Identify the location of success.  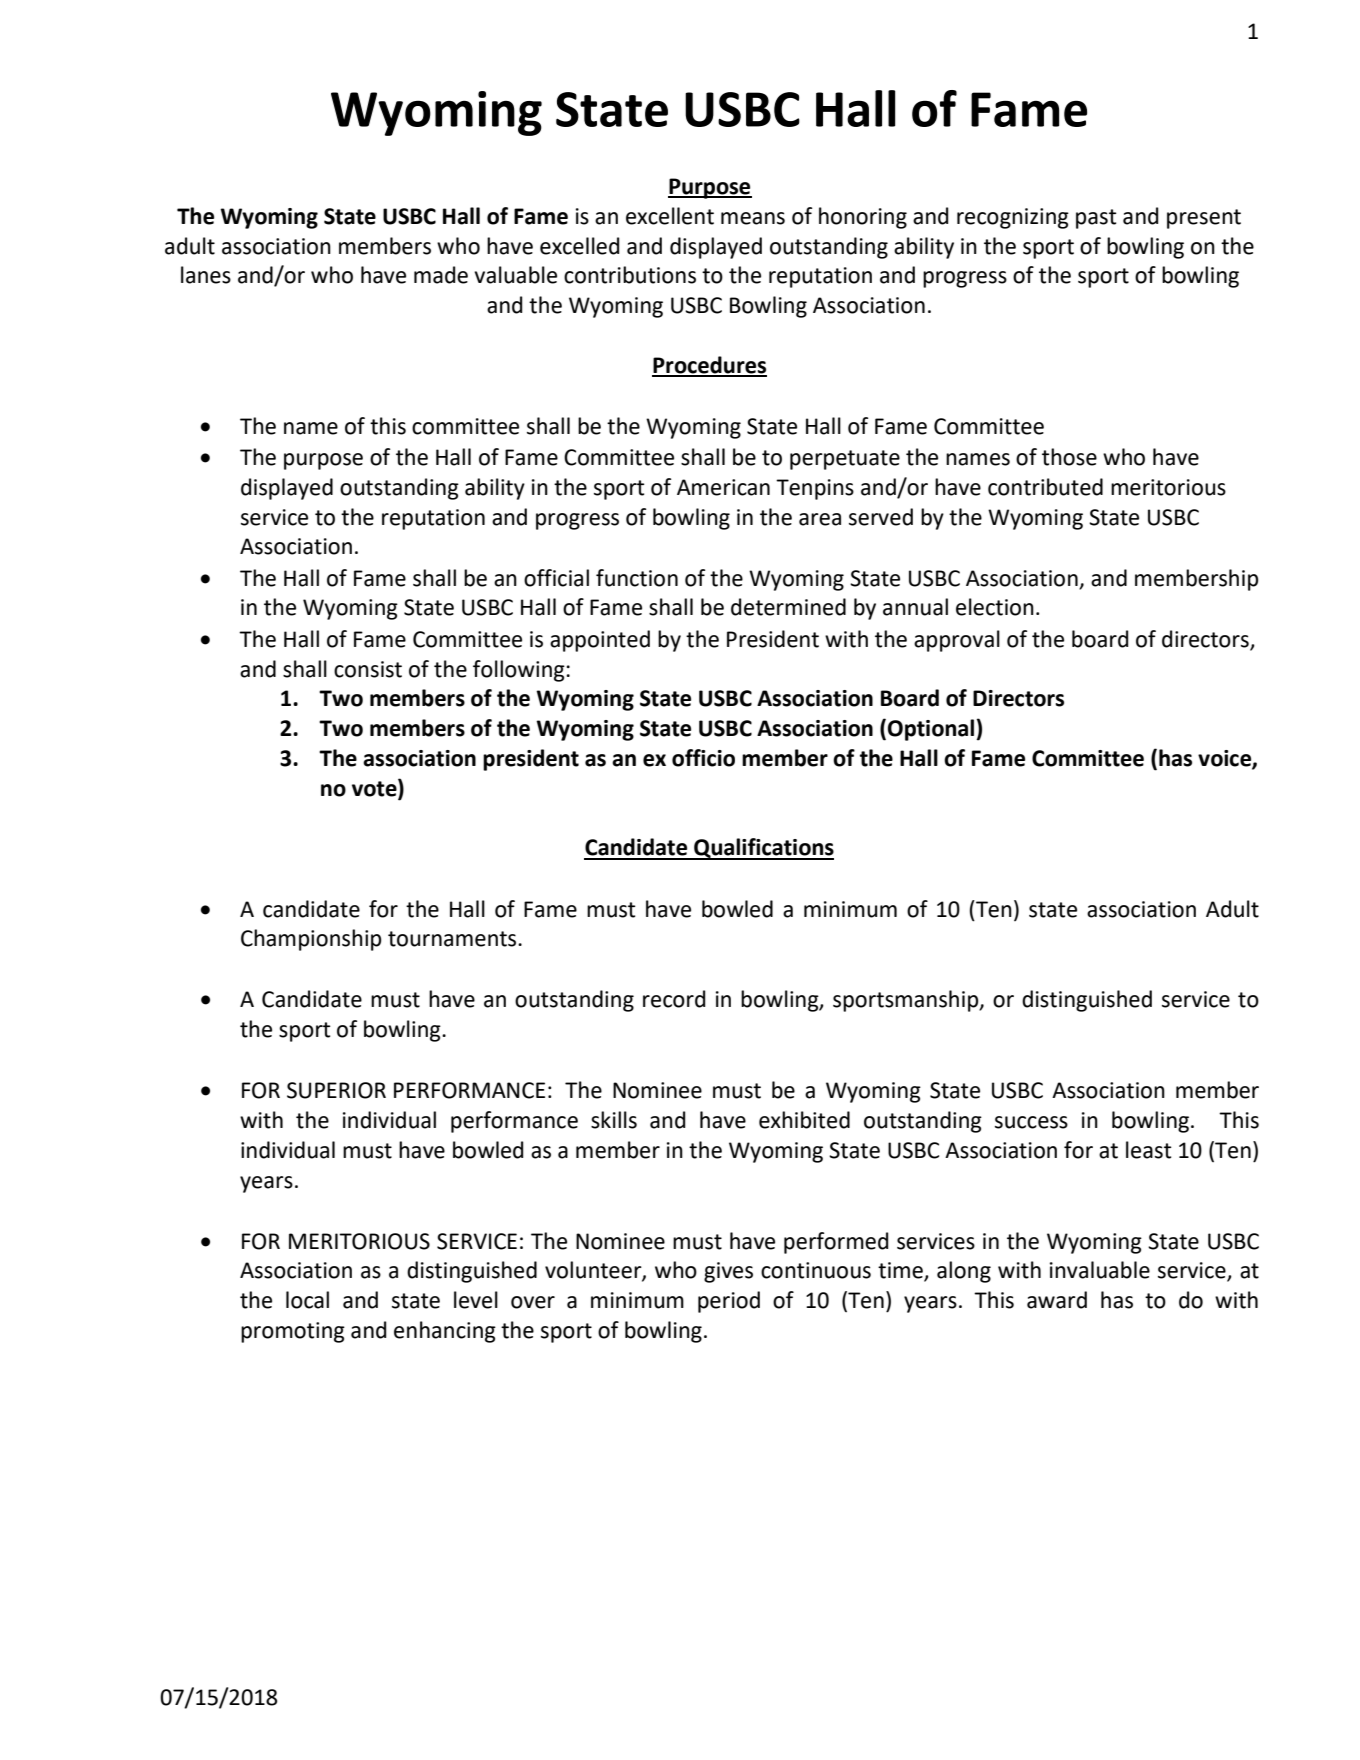
(1031, 1122).
